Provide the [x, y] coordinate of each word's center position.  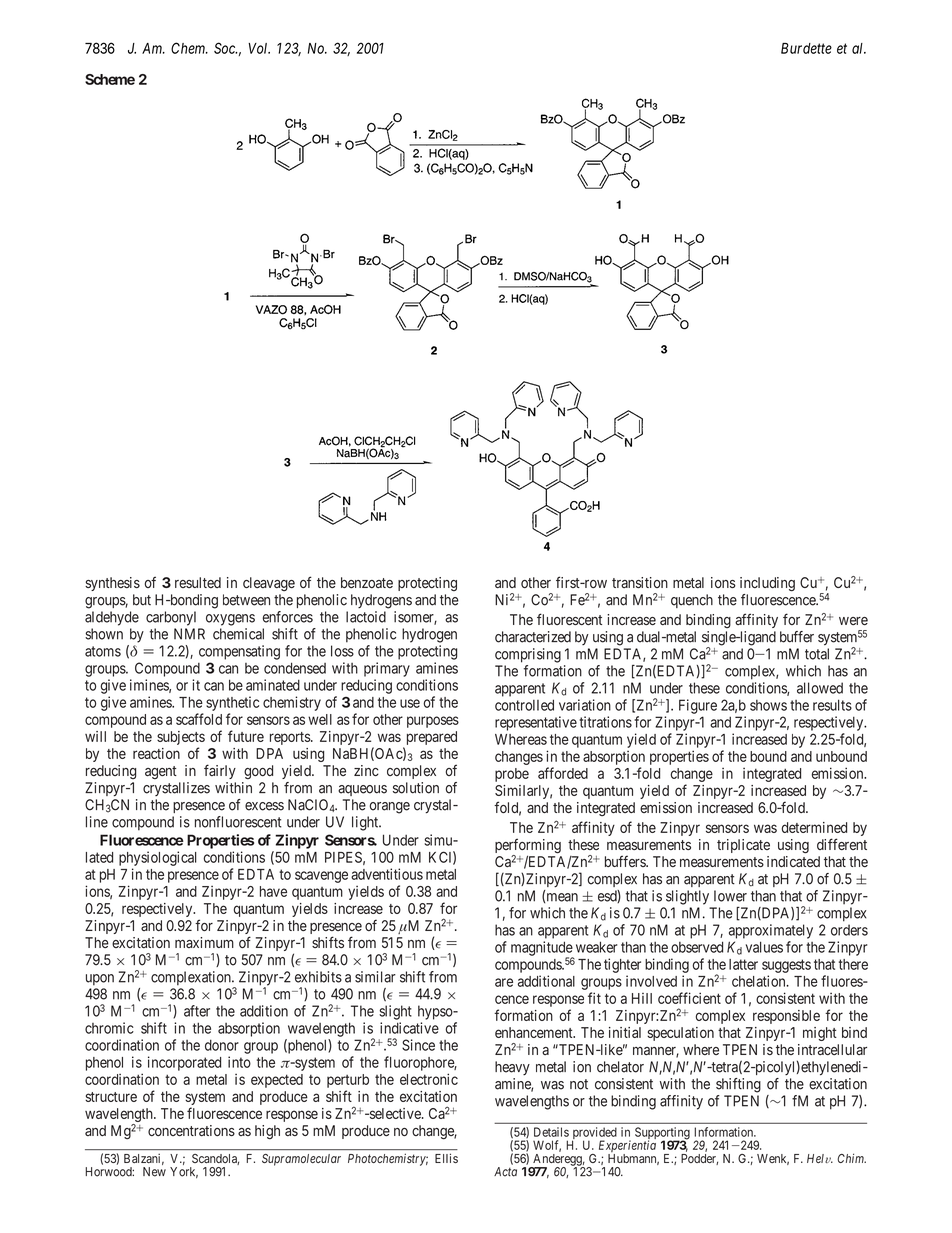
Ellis [446, 1158]
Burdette [806, 48]
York [184, 1173]
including [767, 584]
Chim [851, 1158]
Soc [225, 48]
